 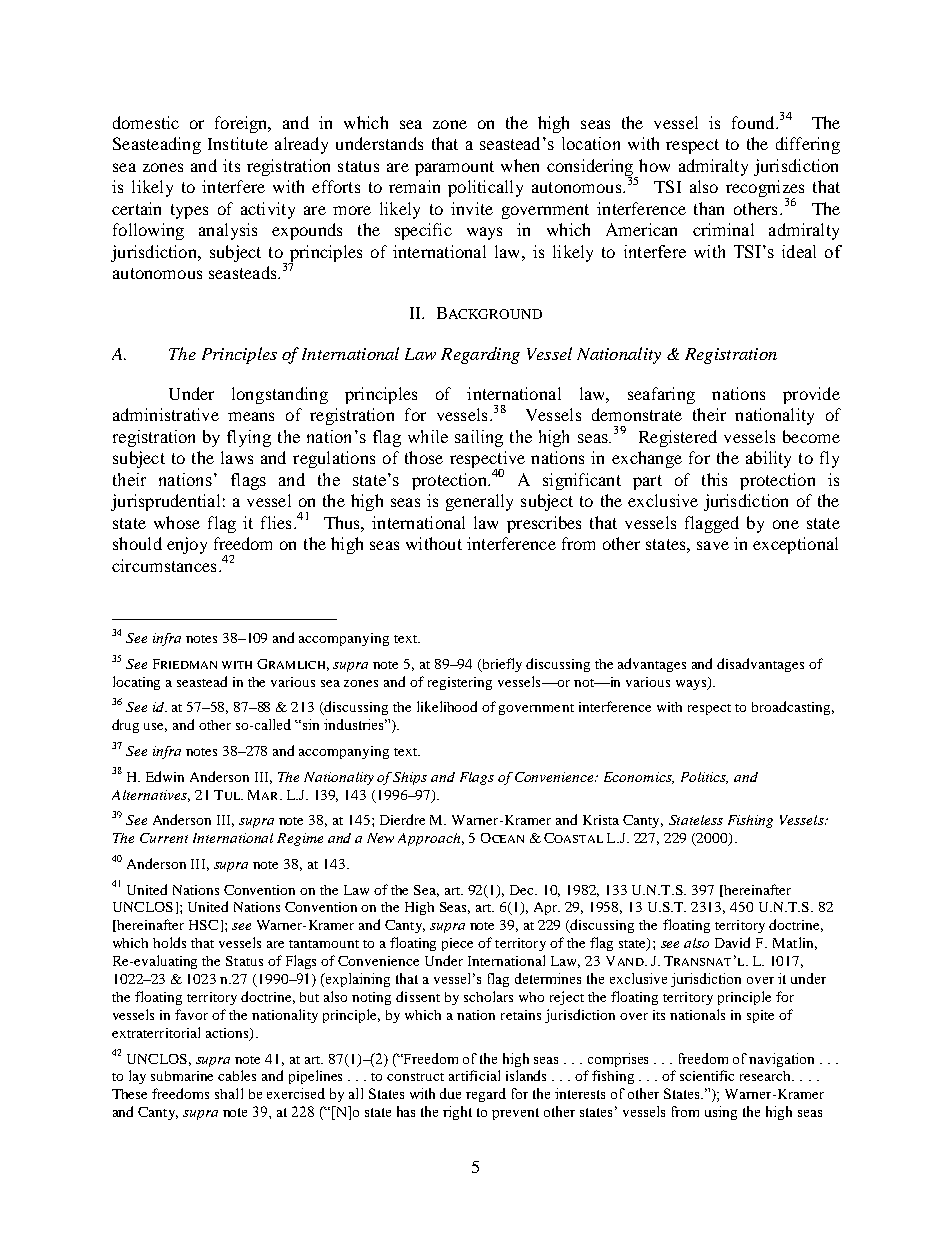 I want to click on administrative, so click(x=166, y=414).
